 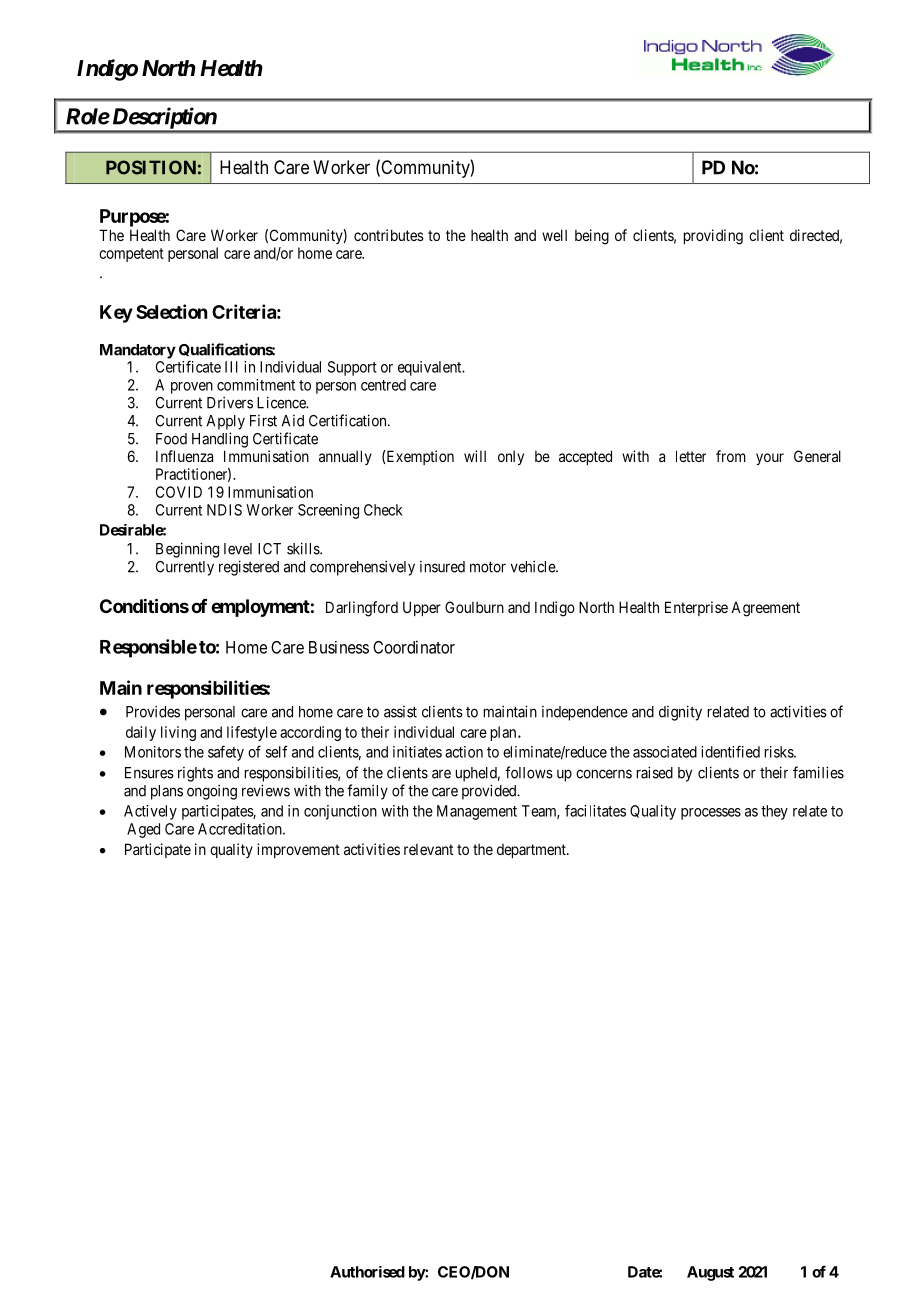 I want to click on action, so click(x=464, y=752).
